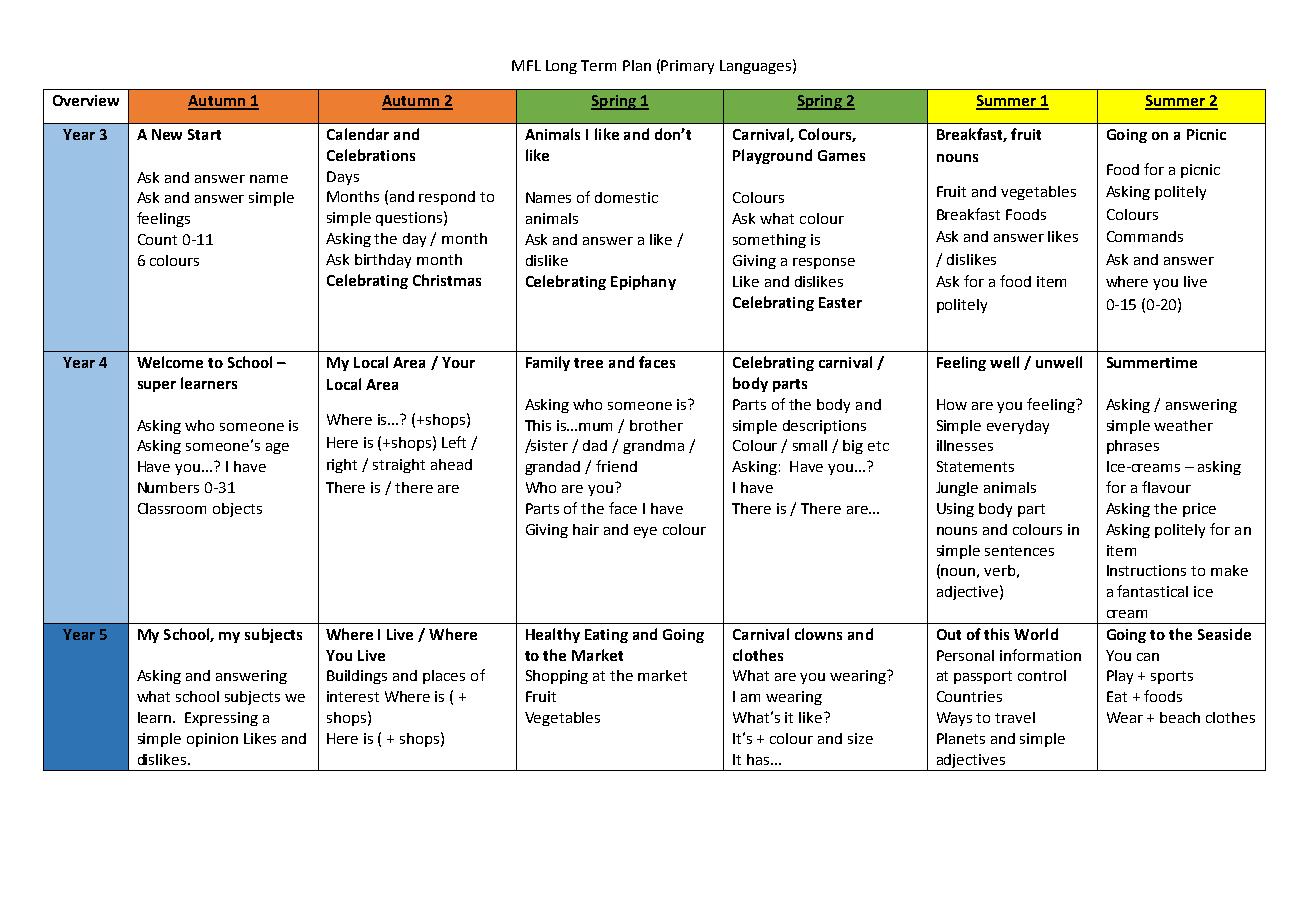 The height and width of the document is (924, 1308). Describe the element at coordinates (759, 759) in the document. I see `has` at that location.
